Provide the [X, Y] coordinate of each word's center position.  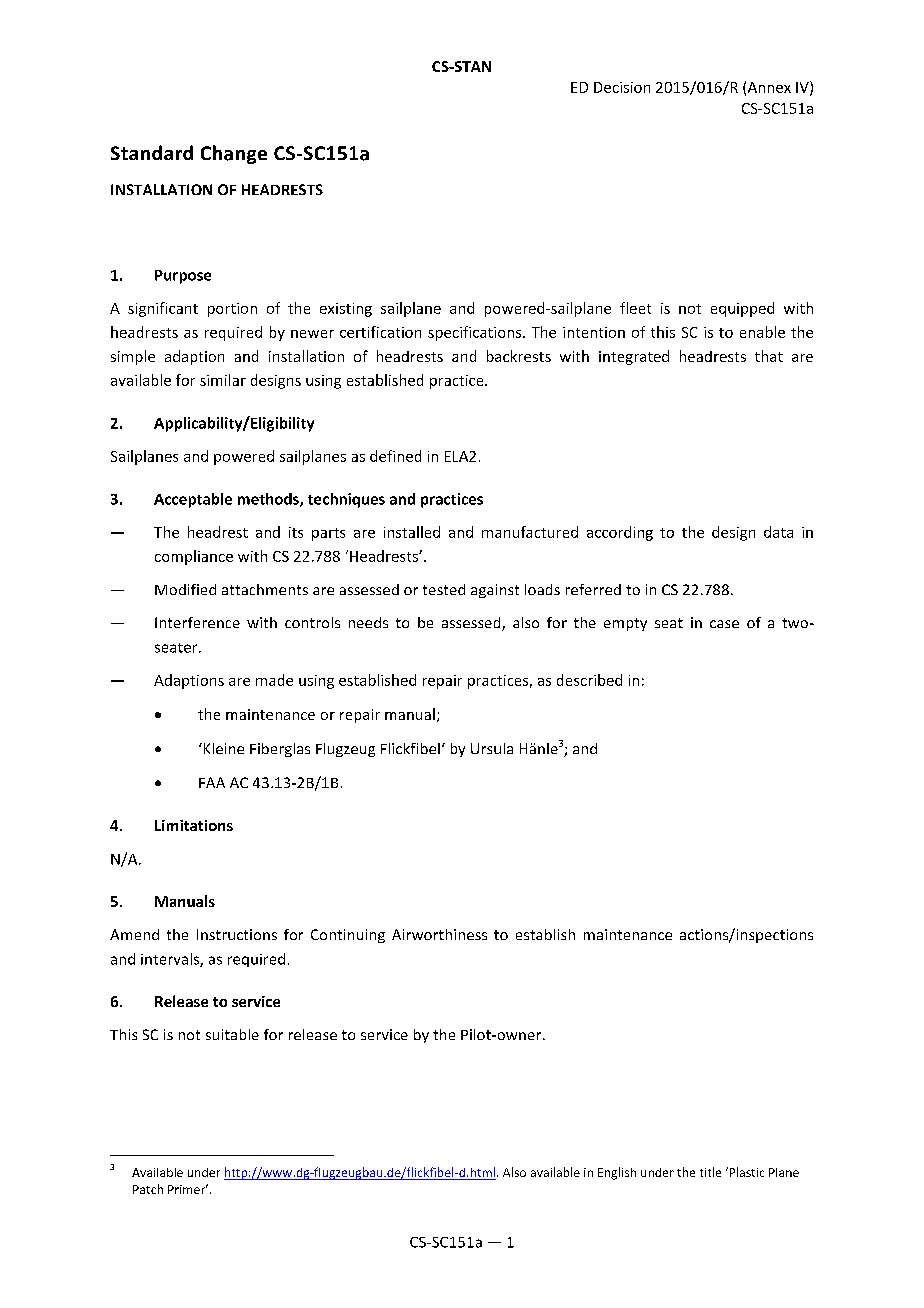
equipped [742, 309]
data [778, 532]
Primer [188, 1189]
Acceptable [193, 500]
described [589, 680]
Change [234, 154]
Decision [622, 87]
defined [395, 456]
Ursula [492, 748]
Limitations [194, 825]
